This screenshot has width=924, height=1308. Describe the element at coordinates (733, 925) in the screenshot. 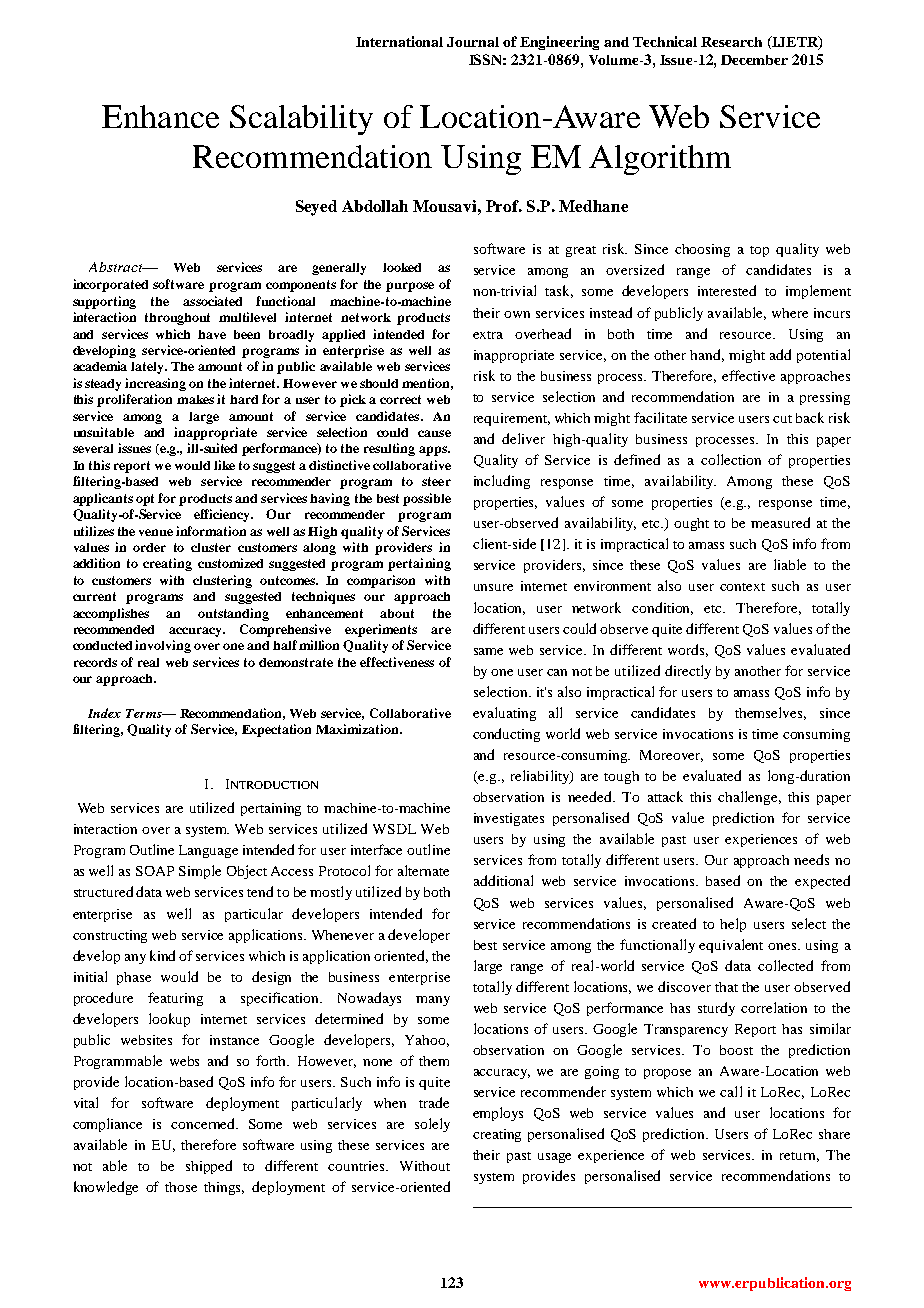

I see `help` at that location.
